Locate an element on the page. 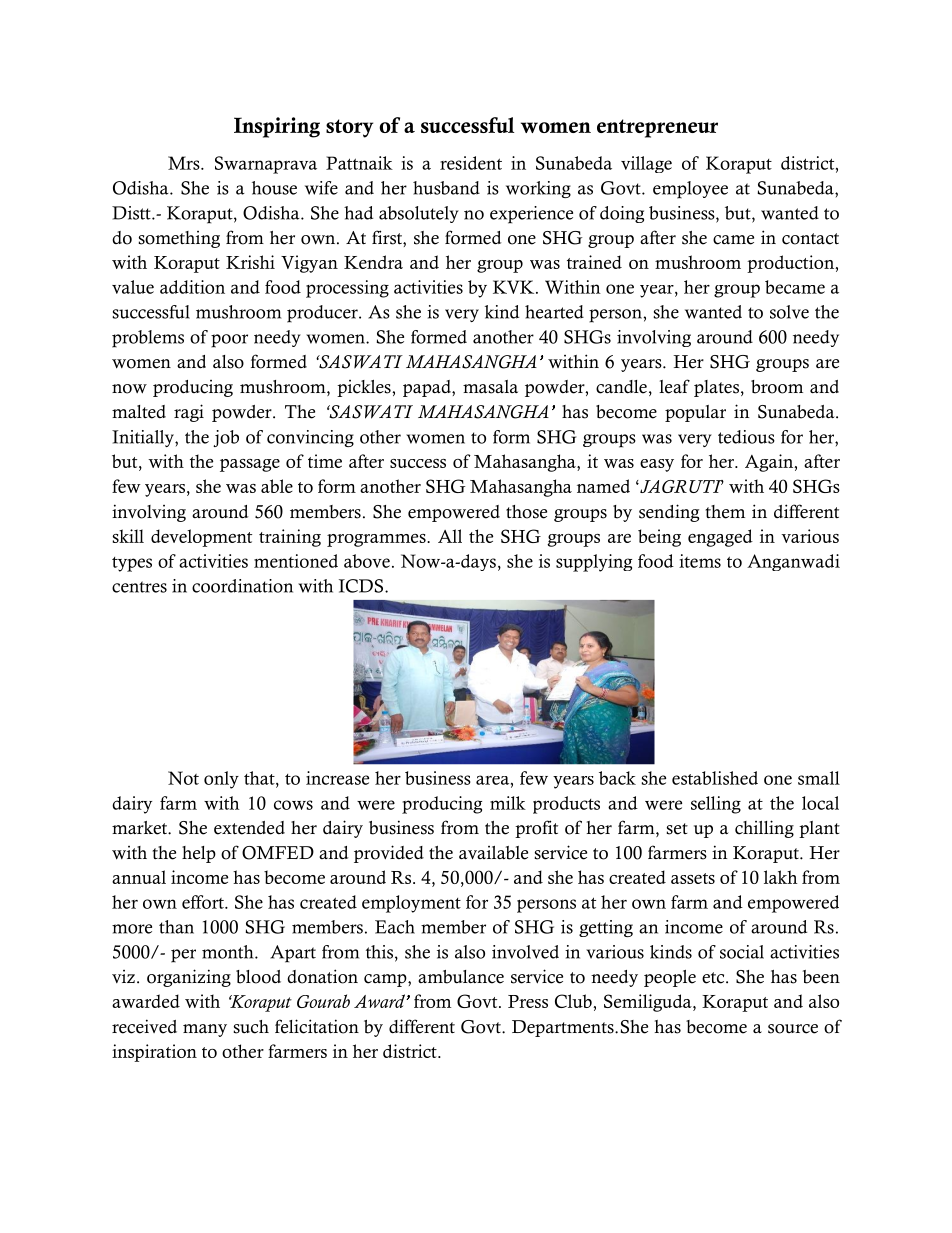 The width and height of the image is (952, 1233). above is located at coordinates (367, 561).
